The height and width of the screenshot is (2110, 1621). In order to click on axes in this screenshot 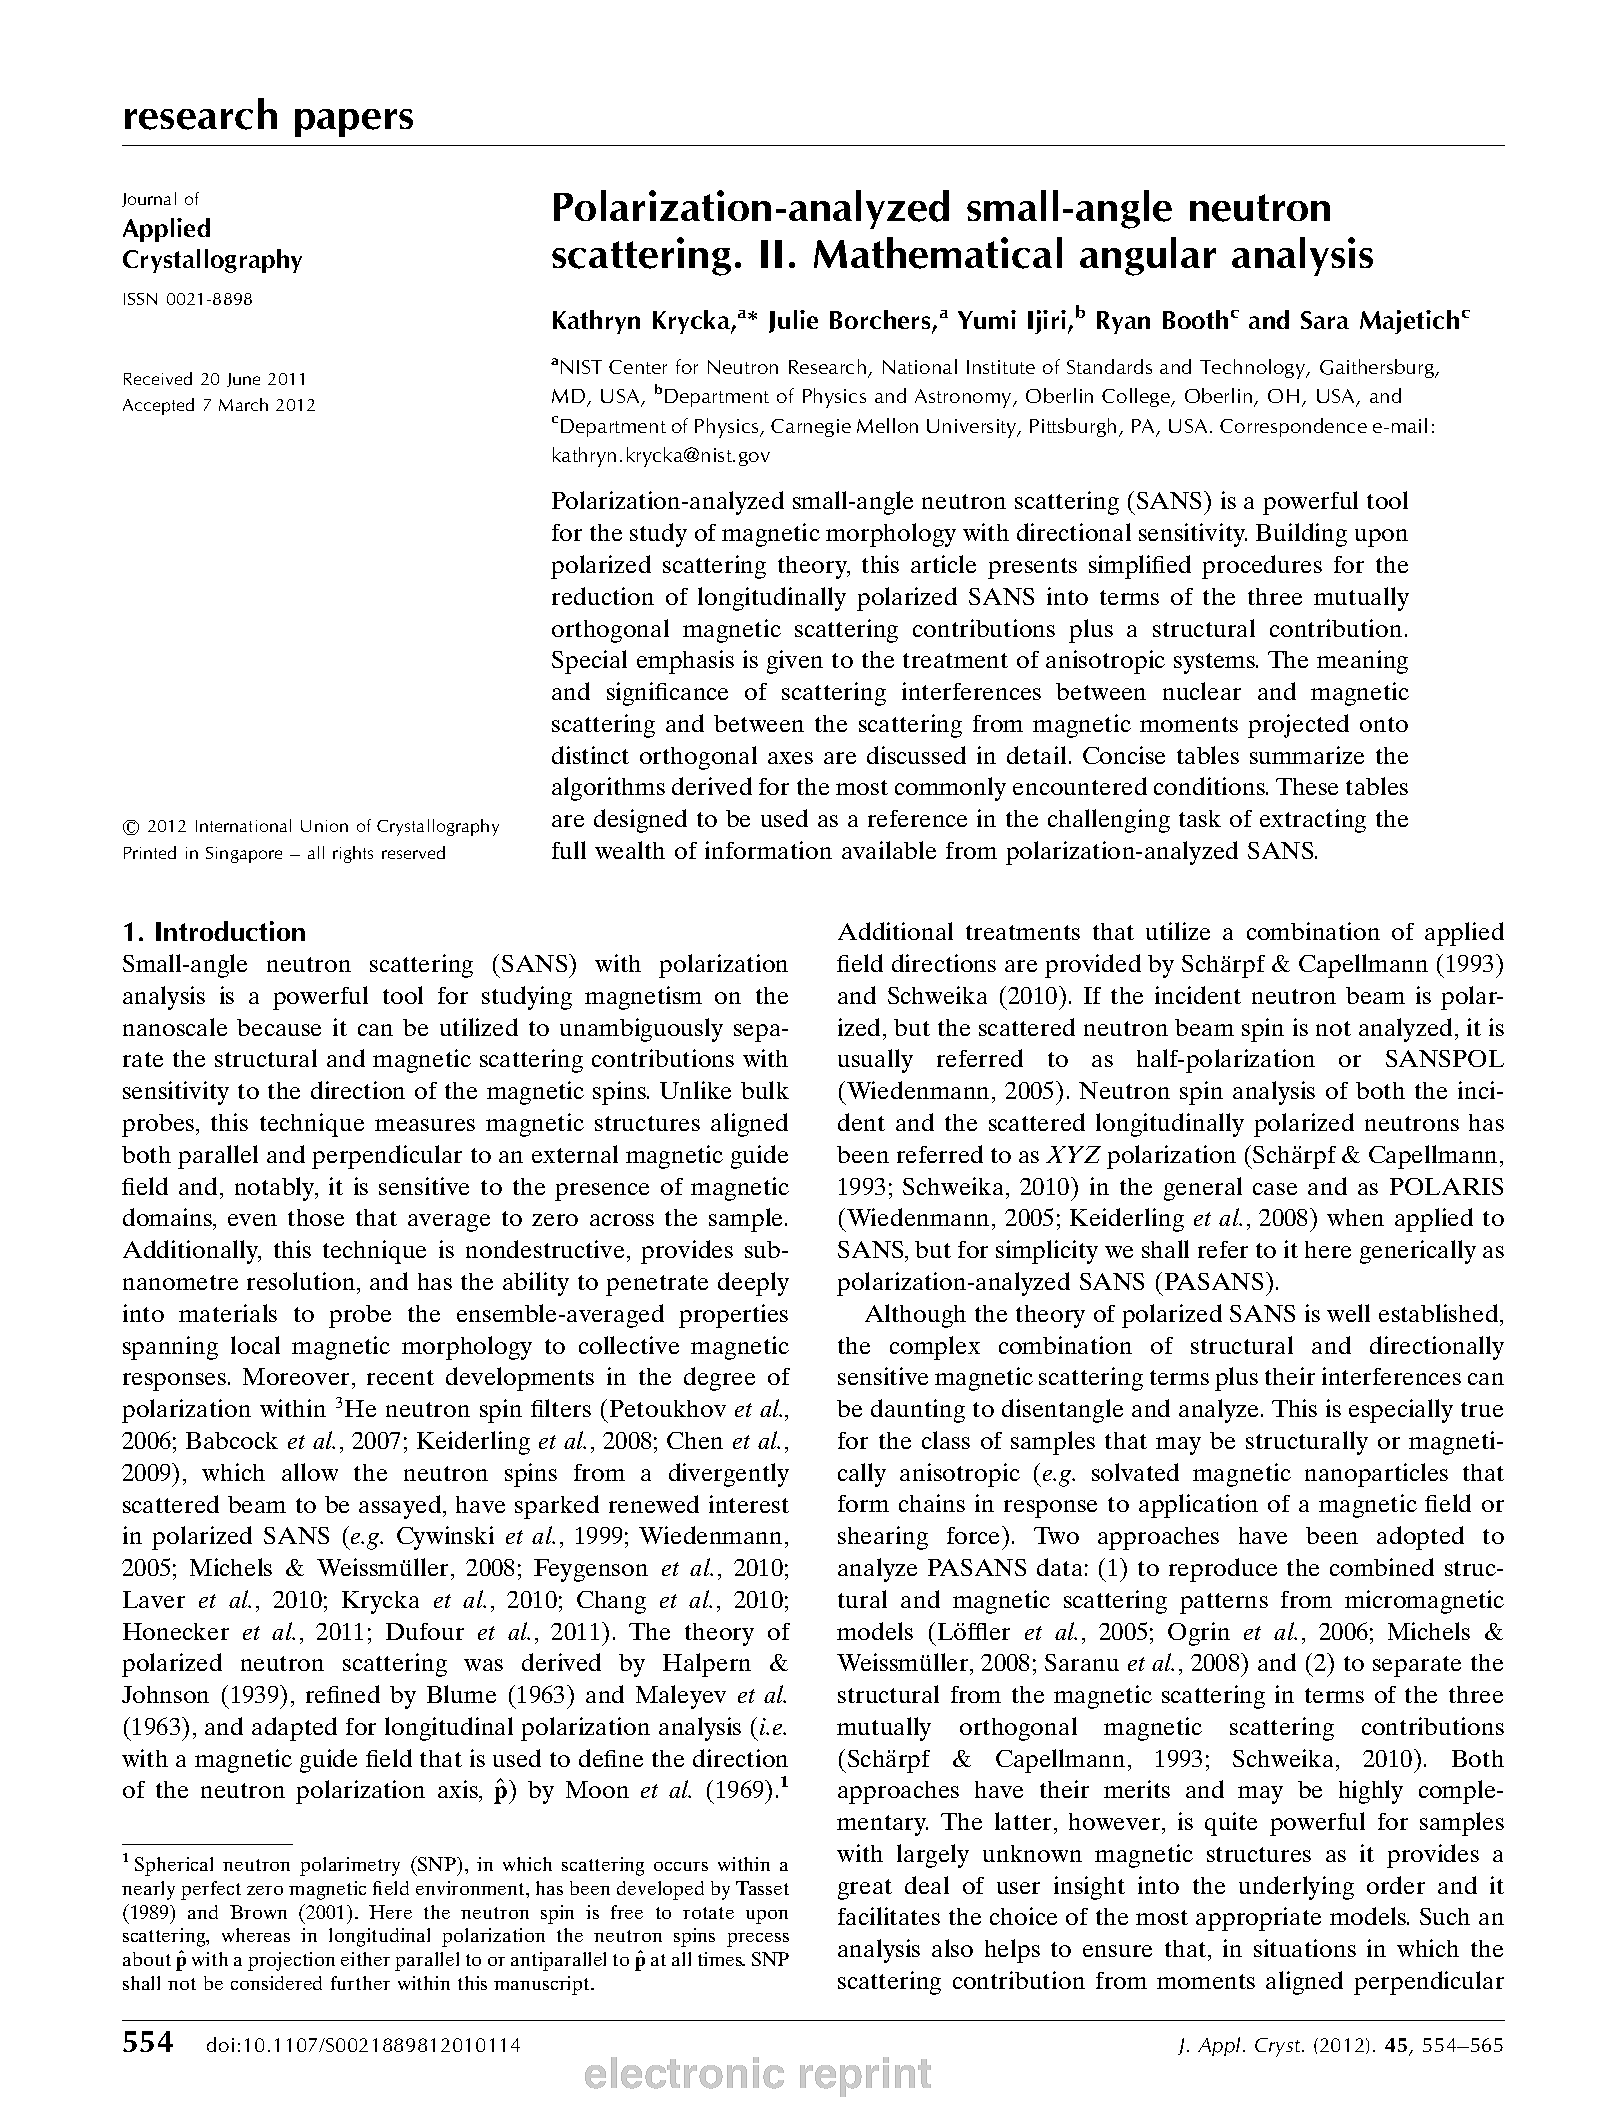, I will do `click(790, 758)`.
